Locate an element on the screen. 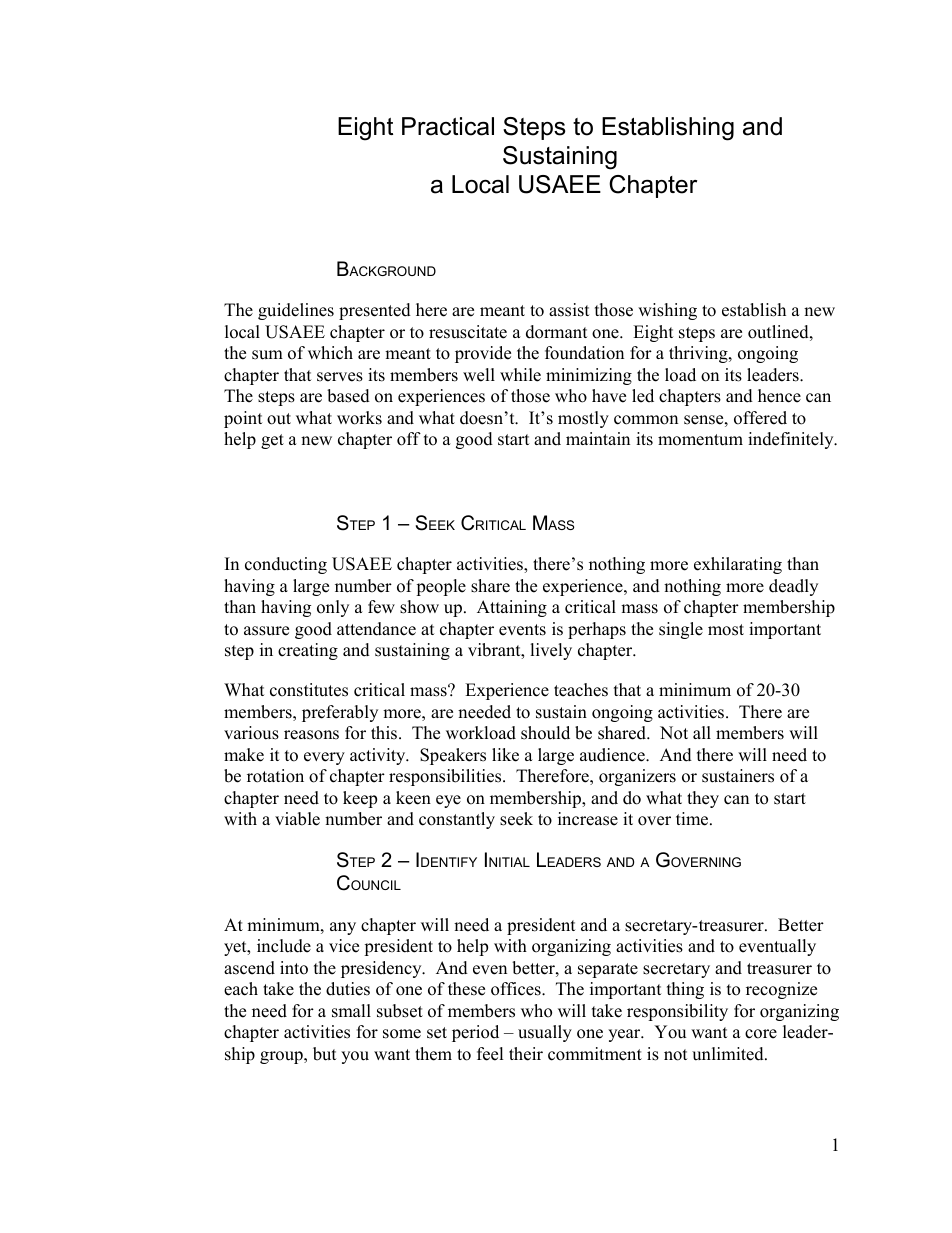 This screenshot has width=952, height=1233. Practical is located at coordinates (448, 126).
